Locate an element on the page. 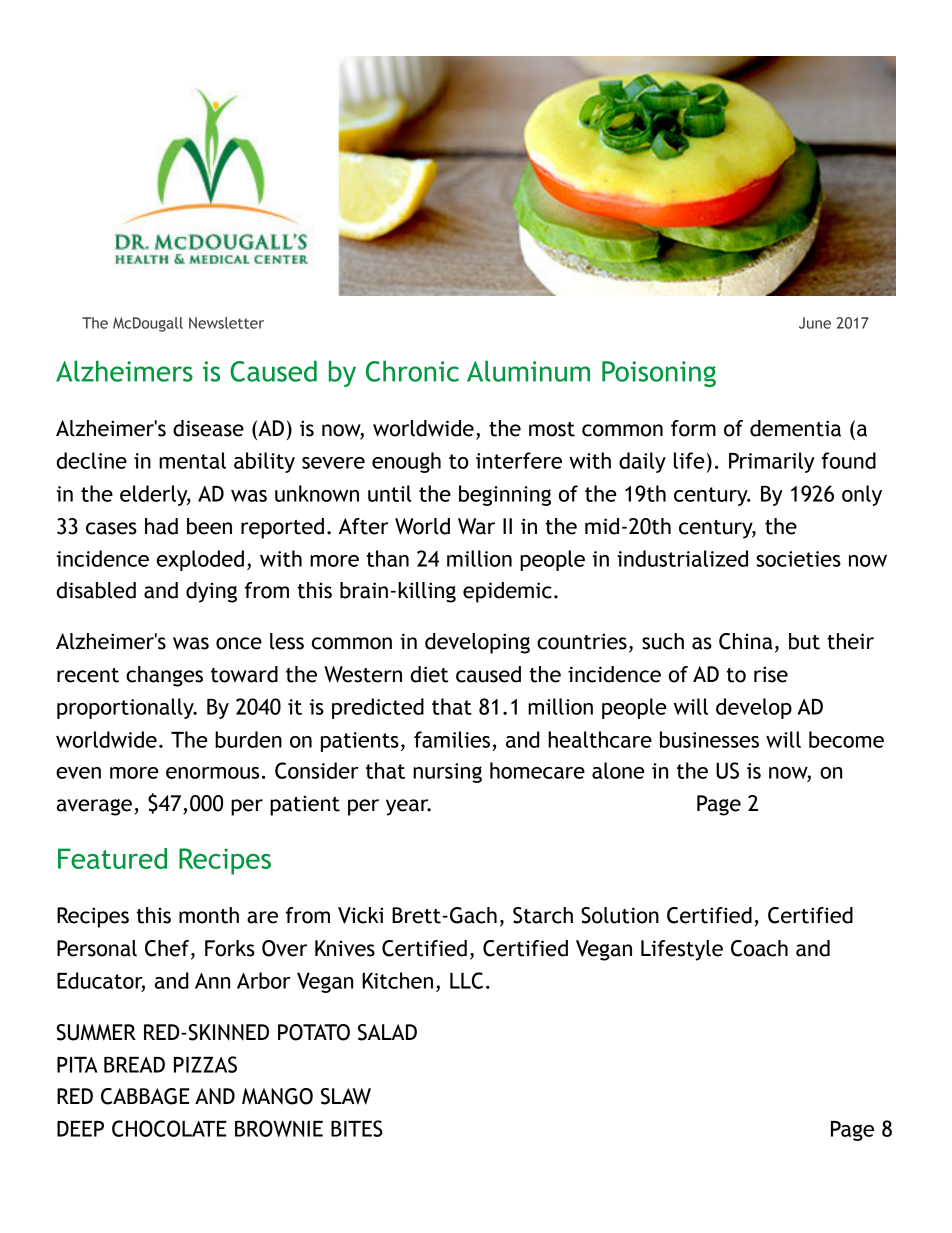 The image size is (952, 1233). June is located at coordinates (815, 323).
